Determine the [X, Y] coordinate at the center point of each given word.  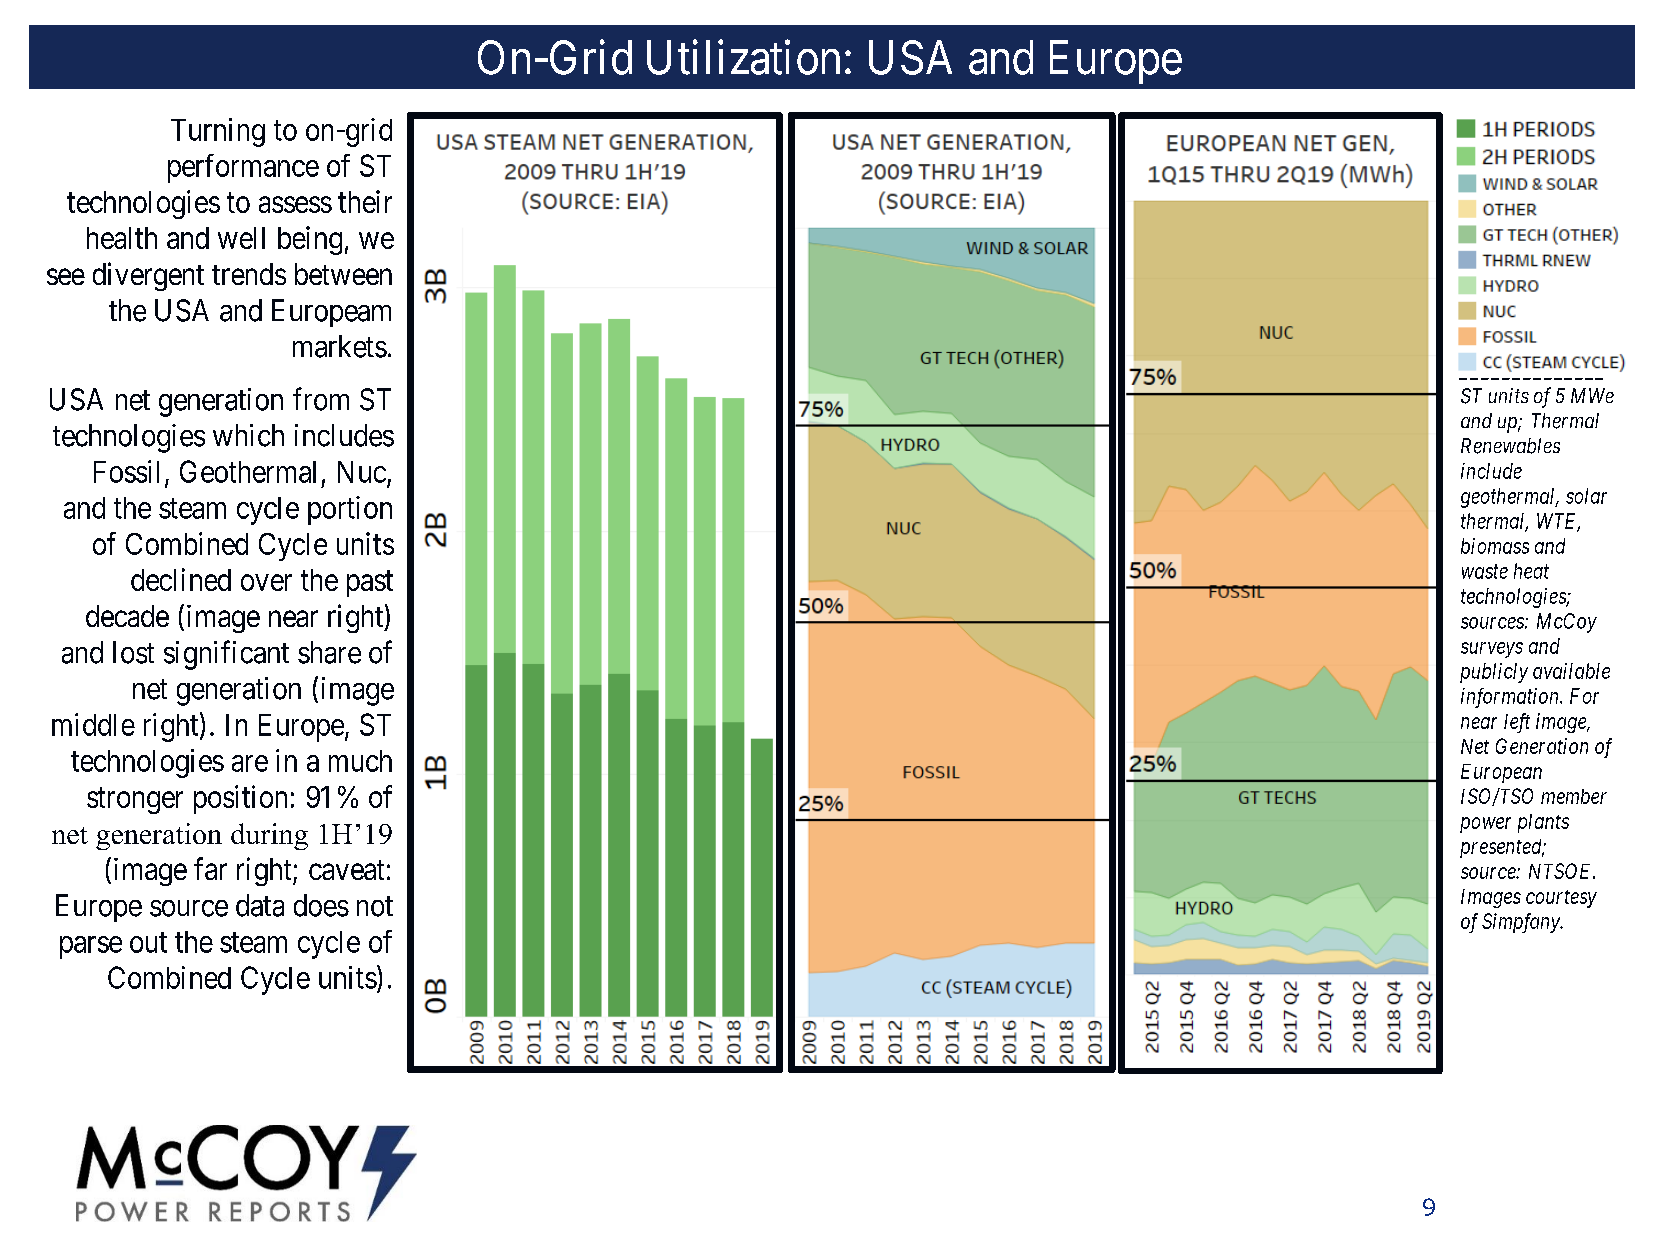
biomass [1495, 546]
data [260, 905]
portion [350, 510]
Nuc [362, 472]
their [365, 201]
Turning [218, 132]
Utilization [743, 57]
